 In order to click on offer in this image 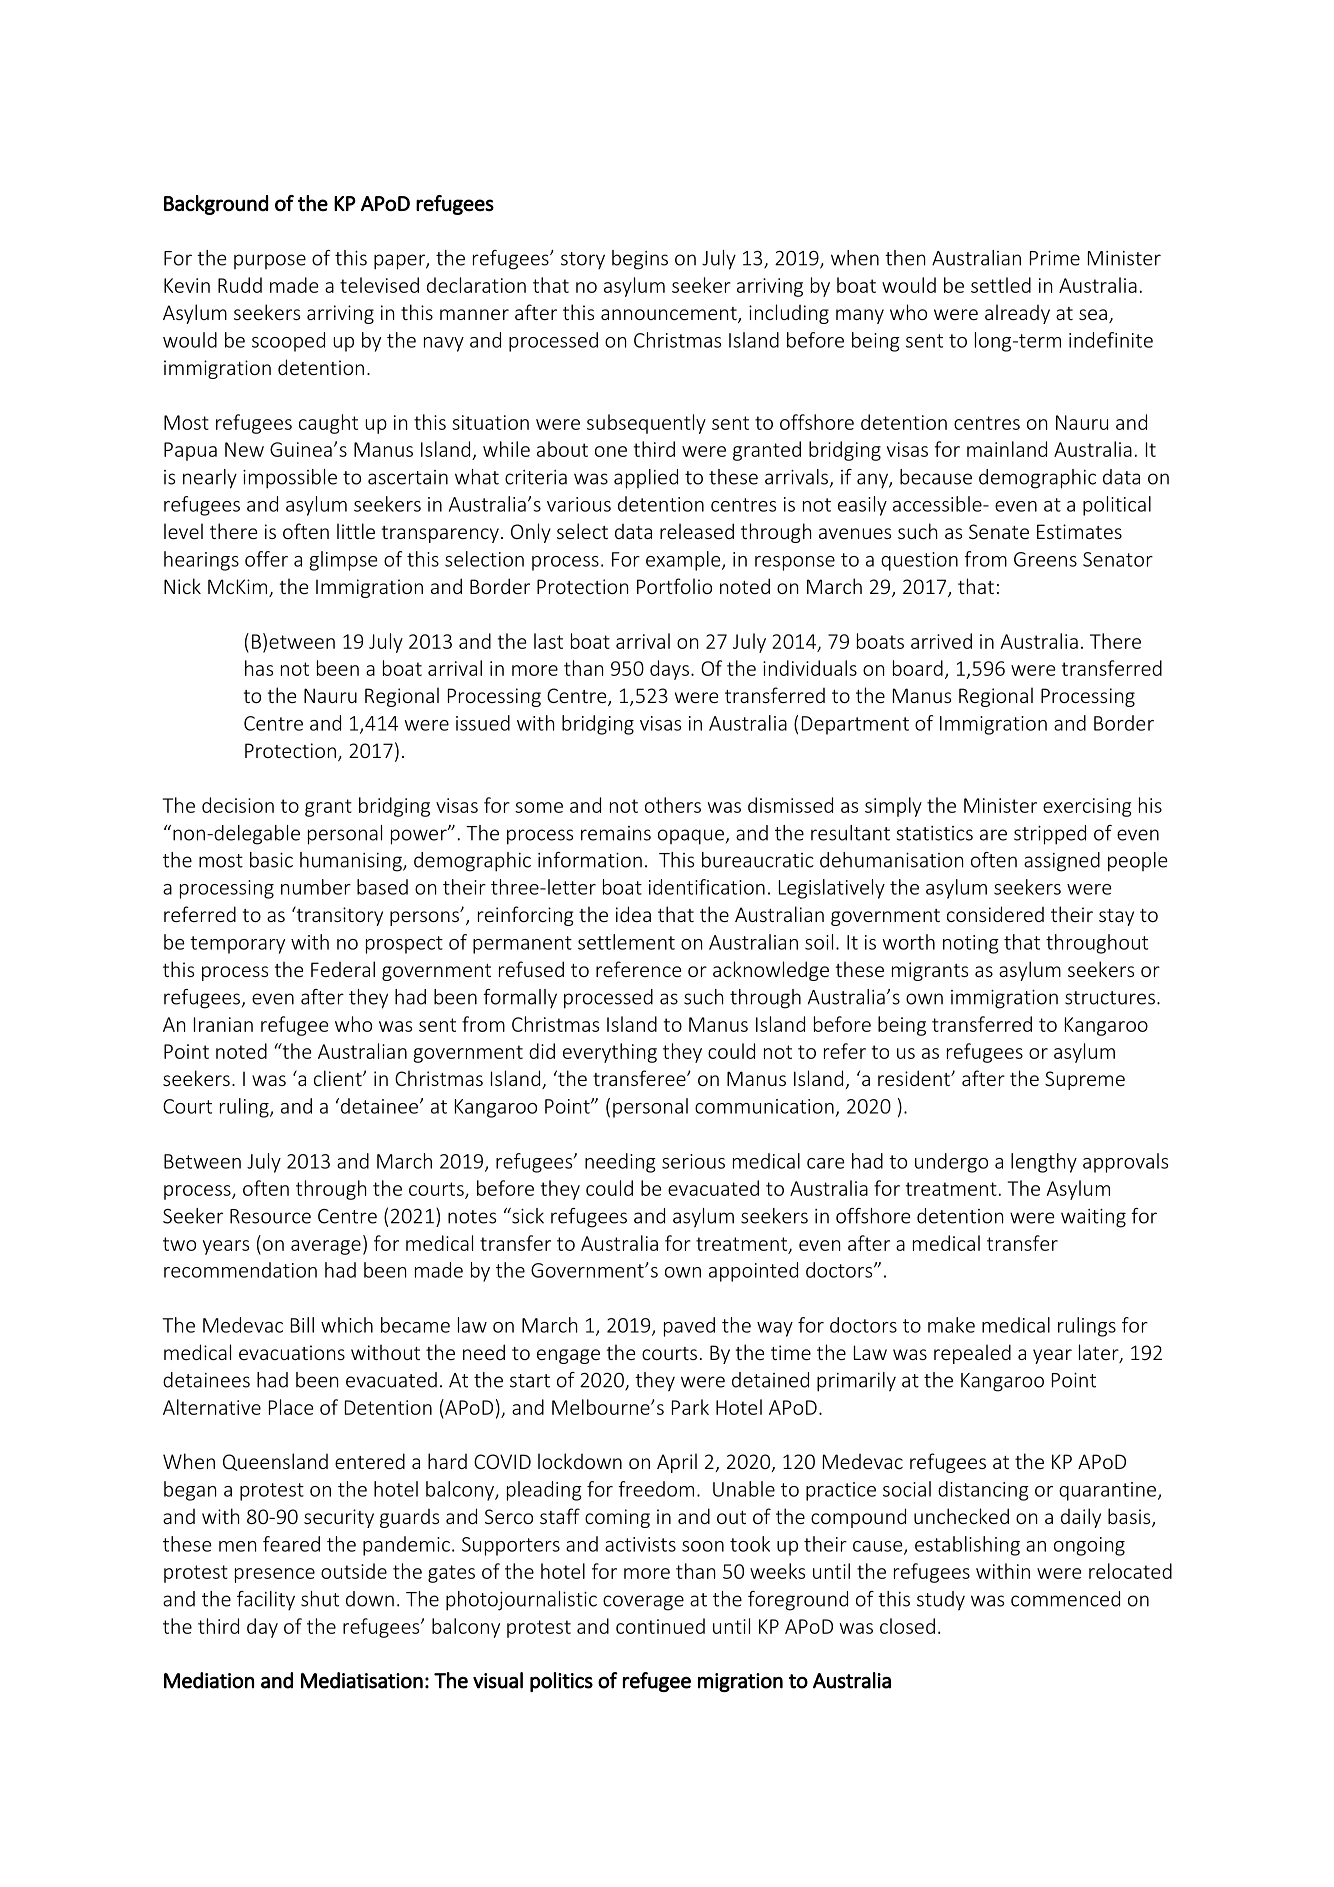, I will do `click(266, 559)`.
